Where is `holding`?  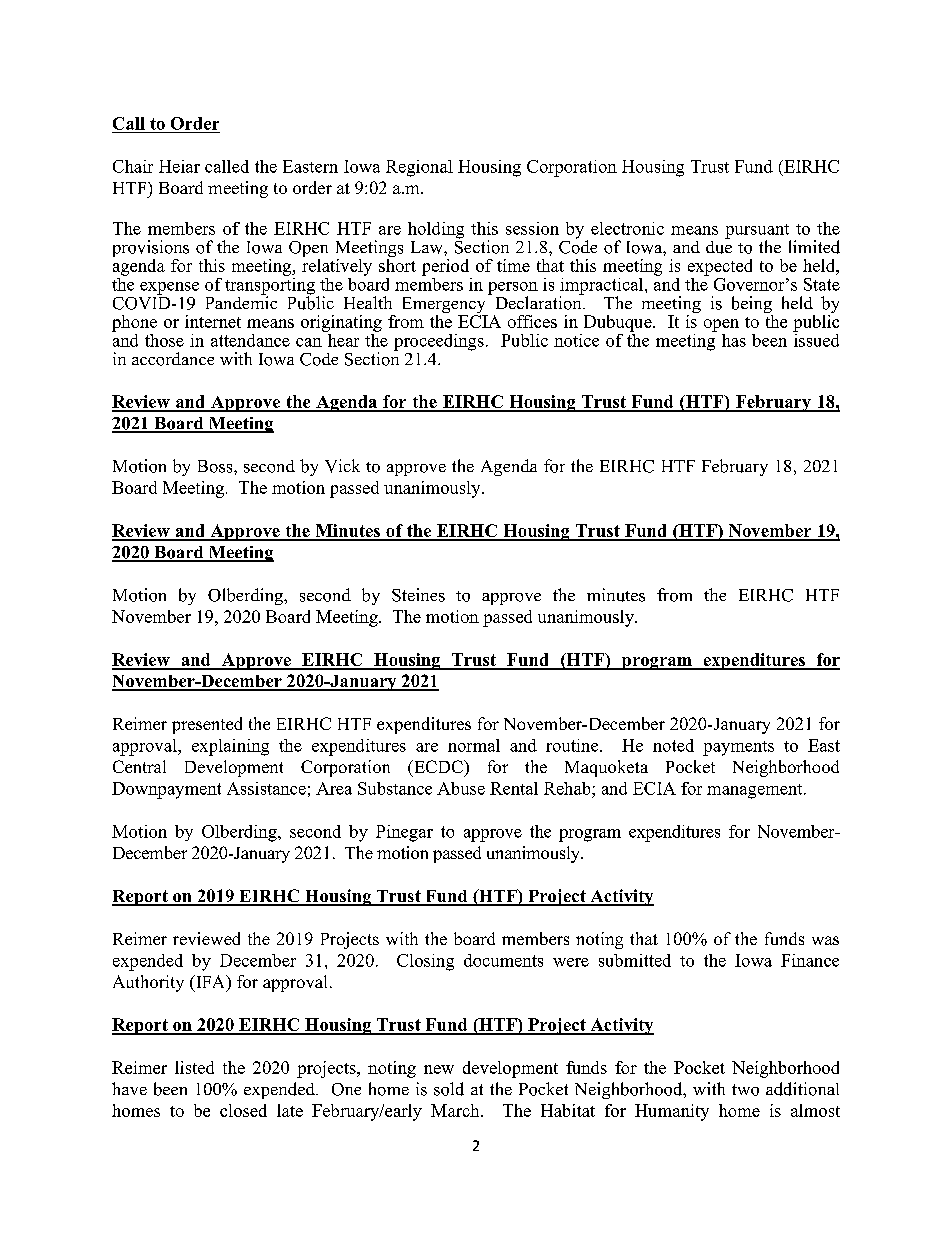
holding is located at coordinates (436, 230).
